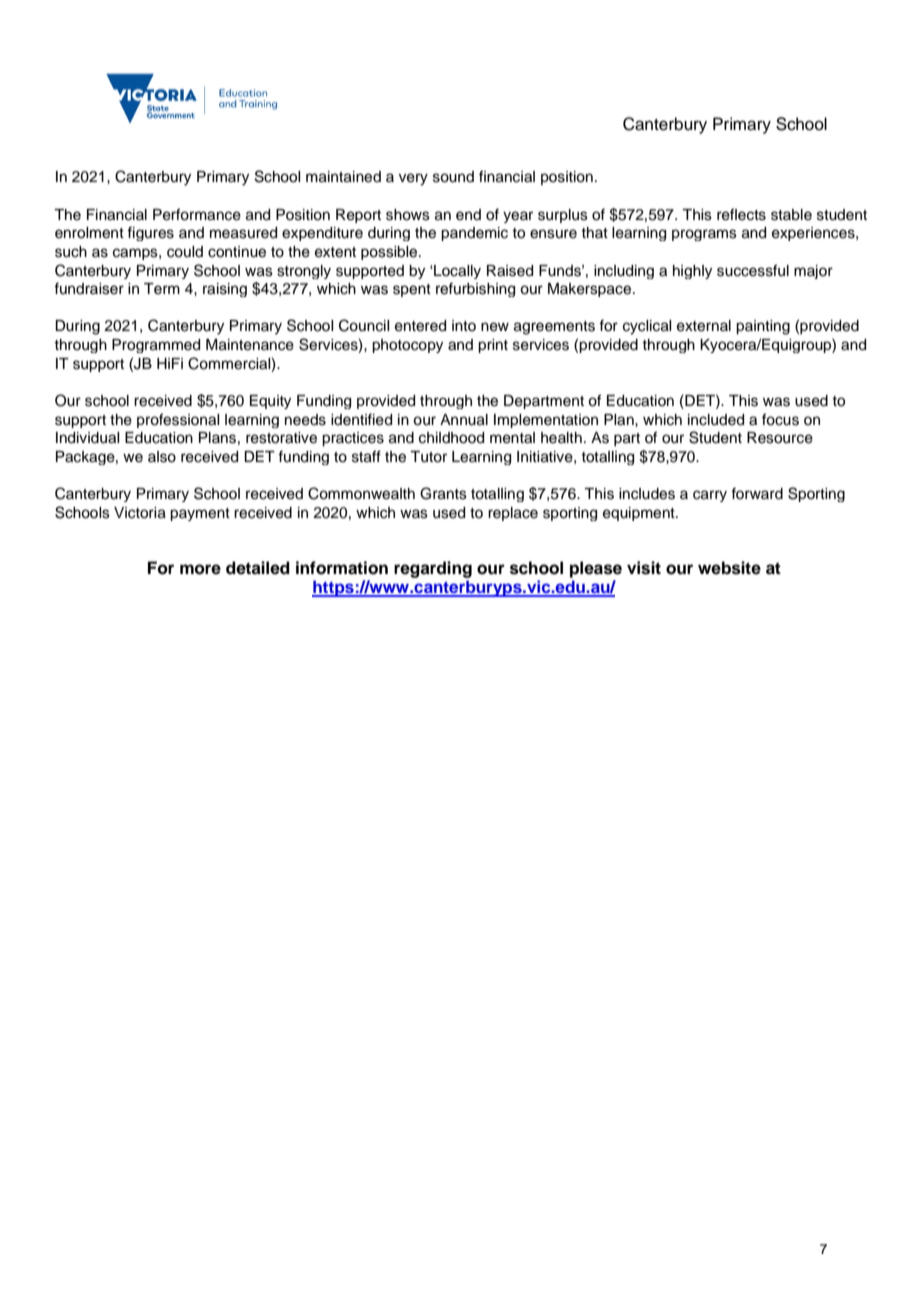 Image resolution: width=924 pixels, height=1308 pixels. I want to click on website, so click(729, 568).
